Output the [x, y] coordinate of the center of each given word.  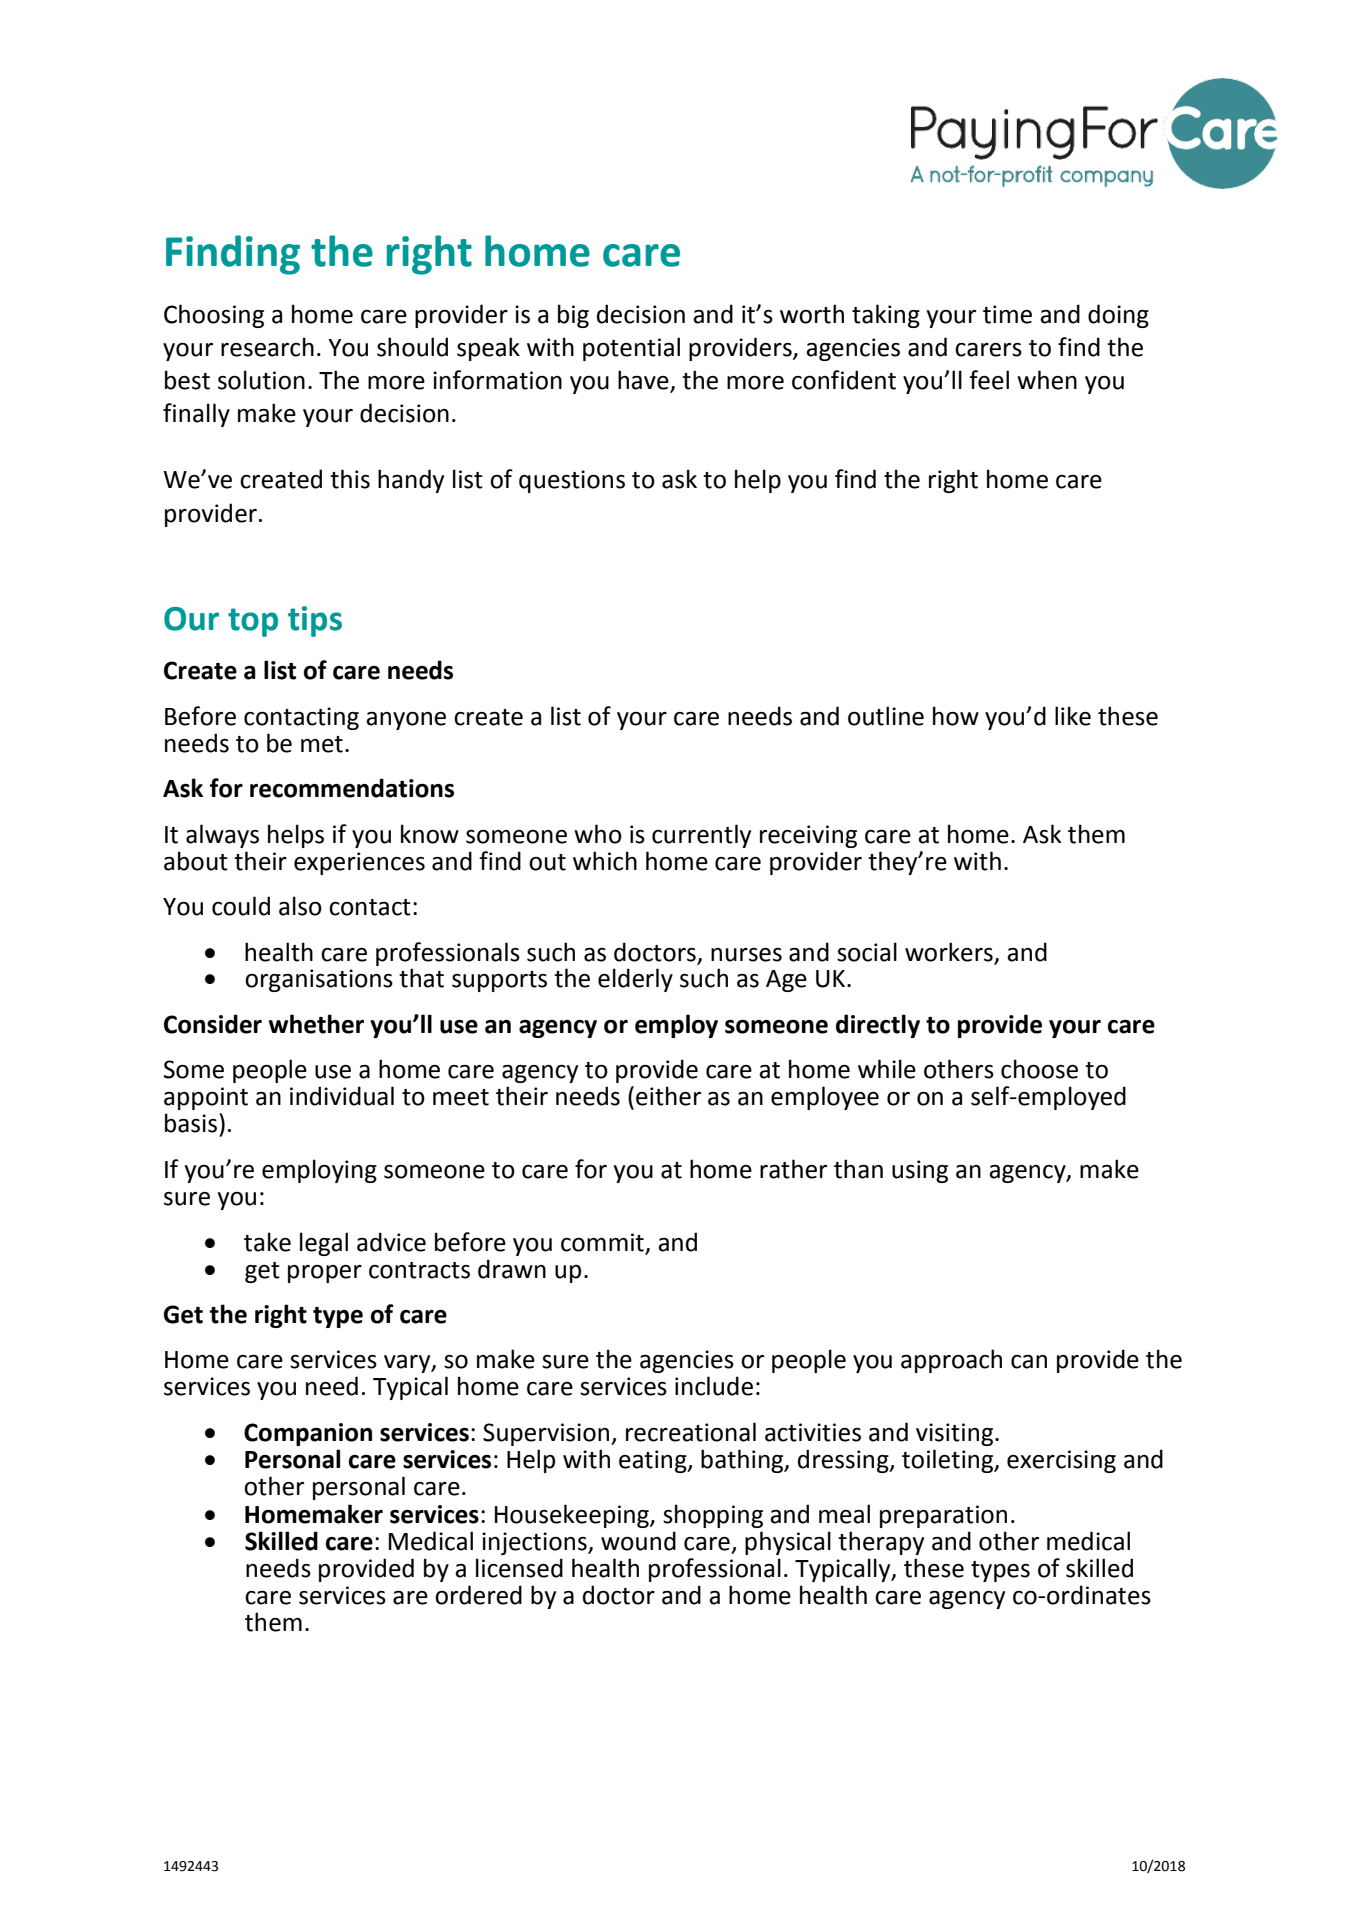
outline [886, 716]
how [956, 716]
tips [315, 621]
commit [602, 1242]
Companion [308, 1434]
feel [989, 380]
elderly [635, 980]
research [267, 347]
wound [638, 1541]
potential [631, 349]
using [920, 1171]
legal [324, 1244]
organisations [319, 980]
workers [949, 952]
